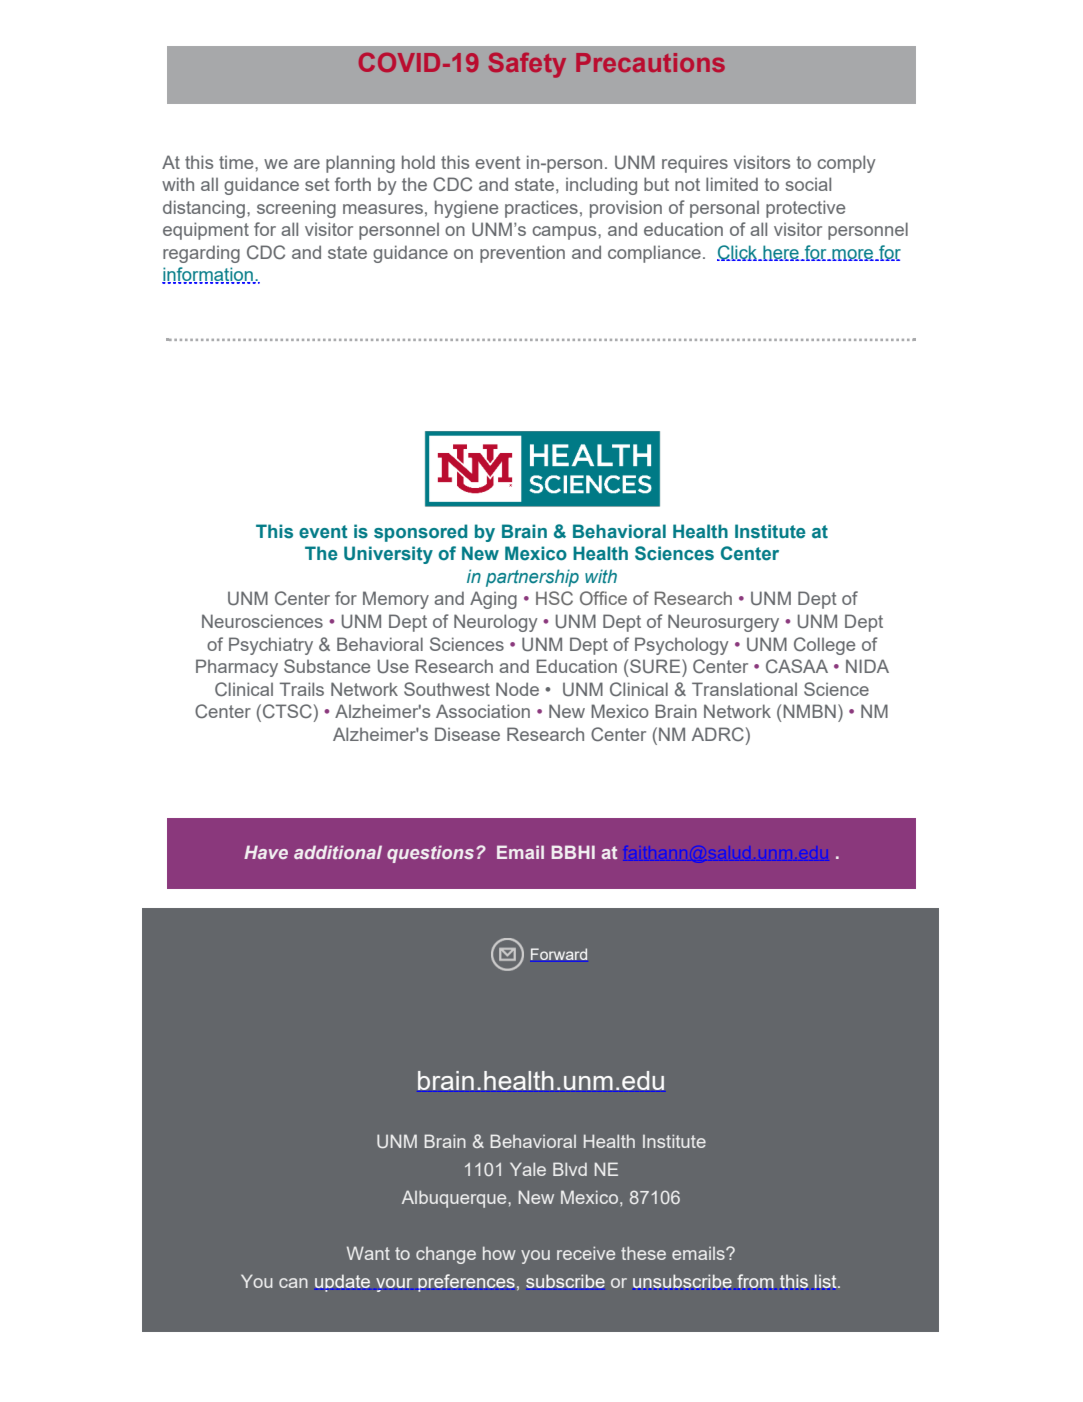 The image size is (1083, 1402). Describe the element at coordinates (755, 1281) in the image. I see `from` at that location.
